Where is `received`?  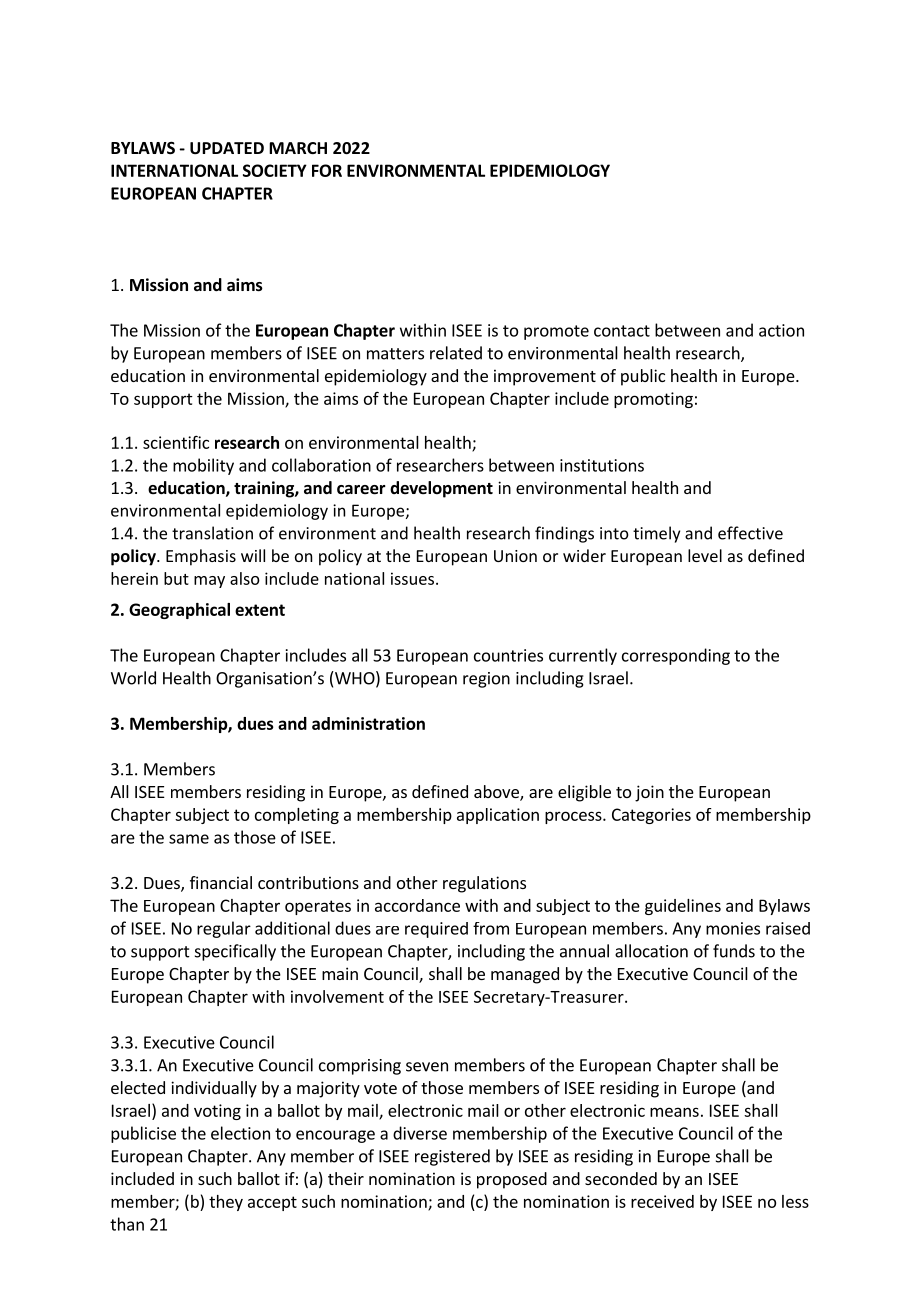
received is located at coordinates (662, 1201).
